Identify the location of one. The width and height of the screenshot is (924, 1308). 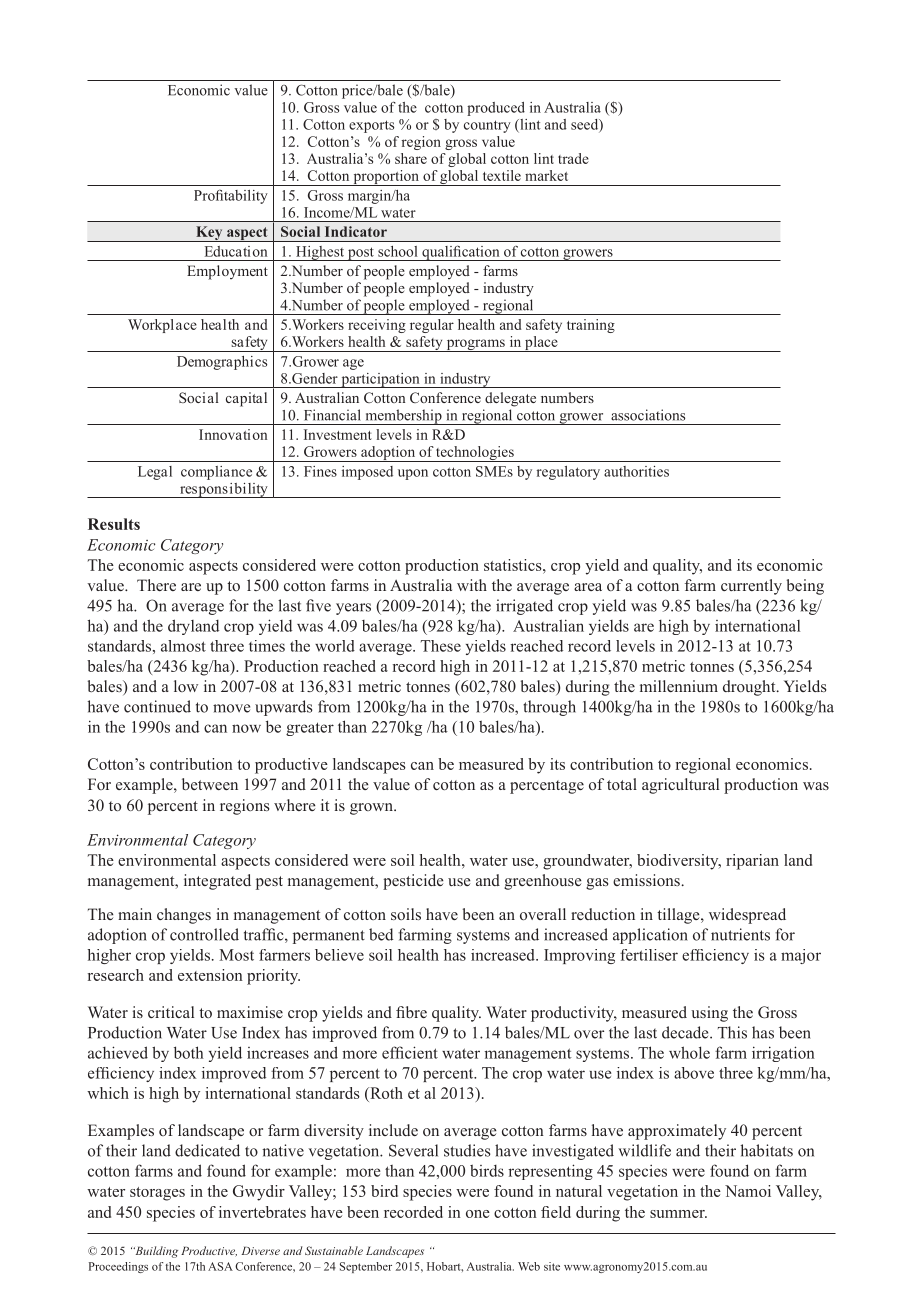
(478, 1214).
